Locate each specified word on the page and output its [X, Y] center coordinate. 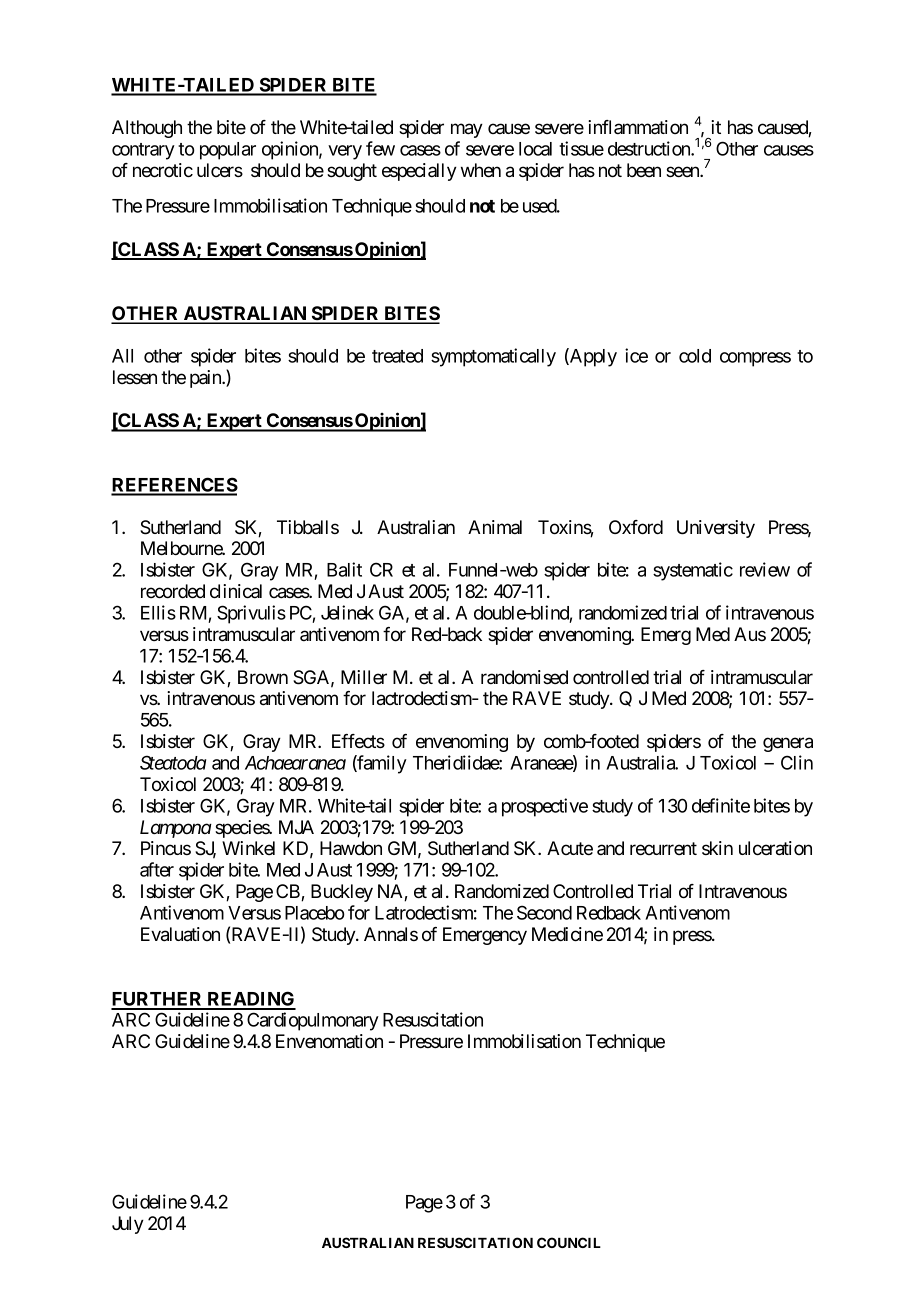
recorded [173, 591]
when [481, 170]
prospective [545, 807]
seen [683, 171]
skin [717, 848]
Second [544, 912]
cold [695, 356]
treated [397, 356]
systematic [693, 571]
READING [250, 1000]
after [157, 869]
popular [228, 151]
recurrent [663, 848]
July [128, 1225]
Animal [495, 527]
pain [206, 379]
